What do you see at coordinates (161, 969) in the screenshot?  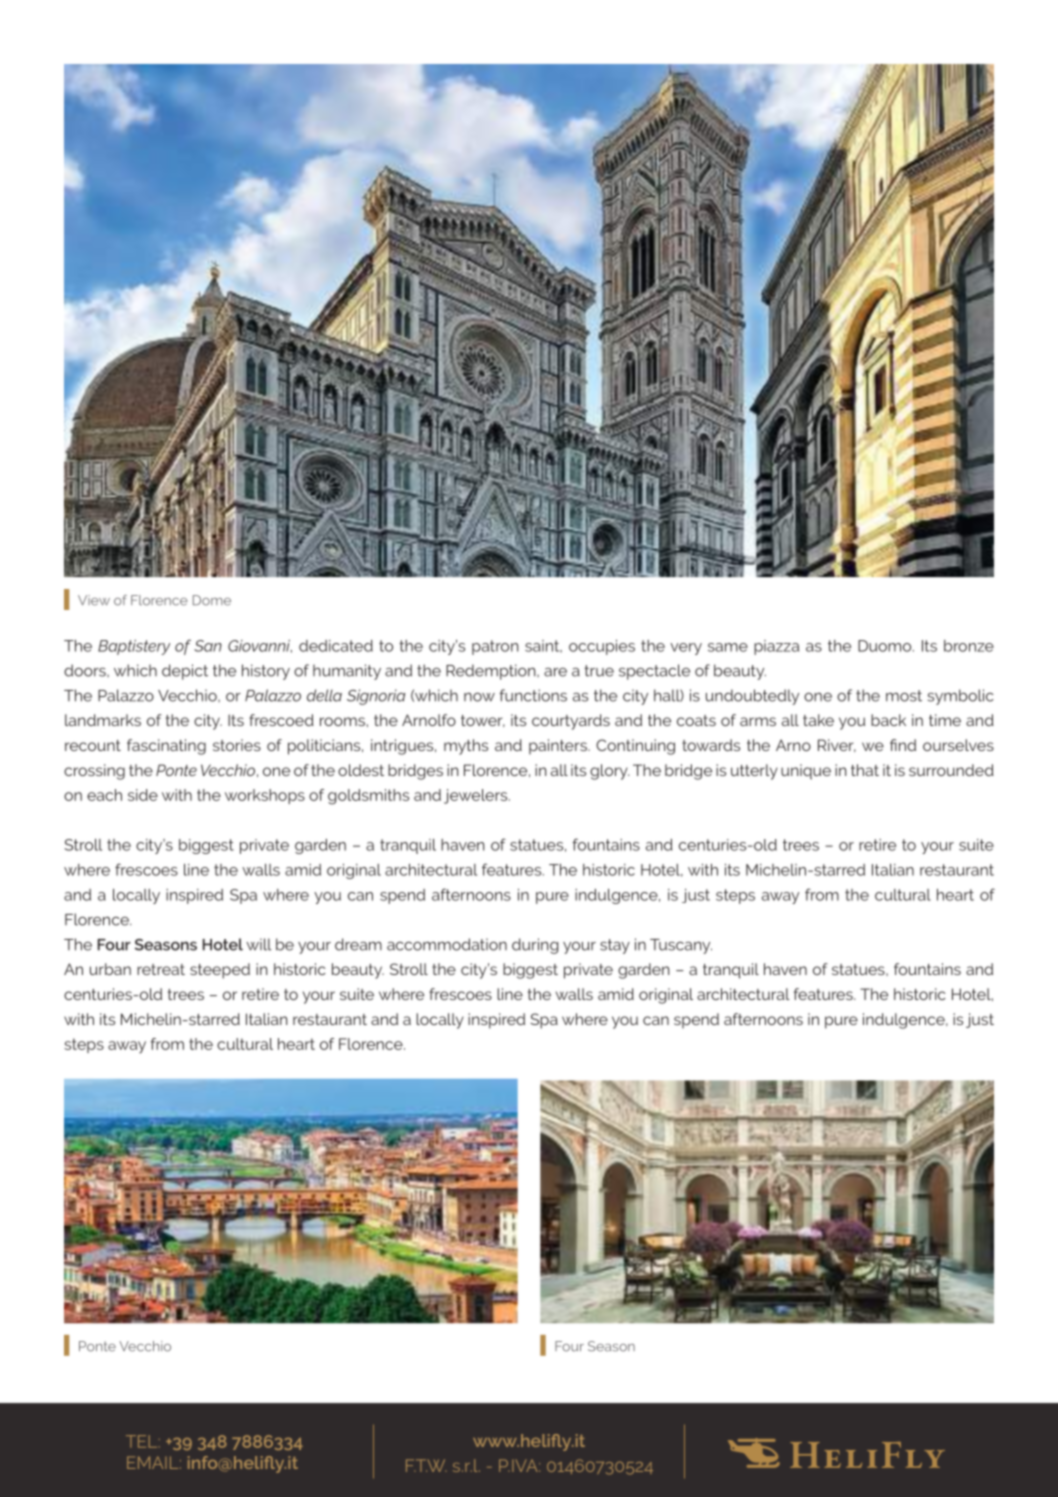 I see `retreat` at bounding box center [161, 969].
